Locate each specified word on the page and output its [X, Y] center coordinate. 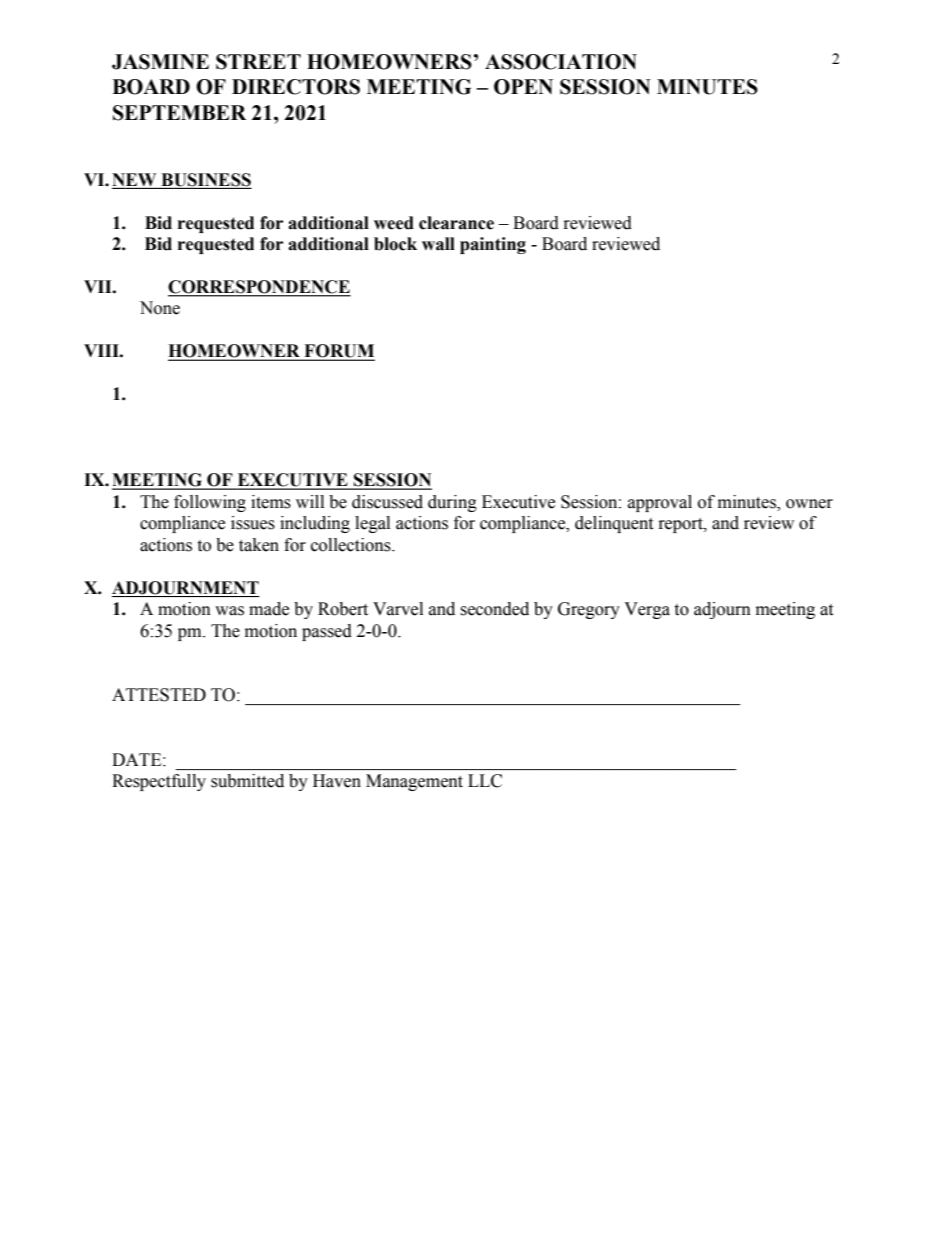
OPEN [523, 87]
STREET [258, 62]
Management [414, 782]
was [229, 611]
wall [438, 244]
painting [493, 245]
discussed [387, 502]
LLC [485, 781]
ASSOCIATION [561, 62]
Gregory [589, 610]
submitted [247, 781]
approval [660, 503]
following [210, 503]
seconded [494, 609]
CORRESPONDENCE [259, 288]
